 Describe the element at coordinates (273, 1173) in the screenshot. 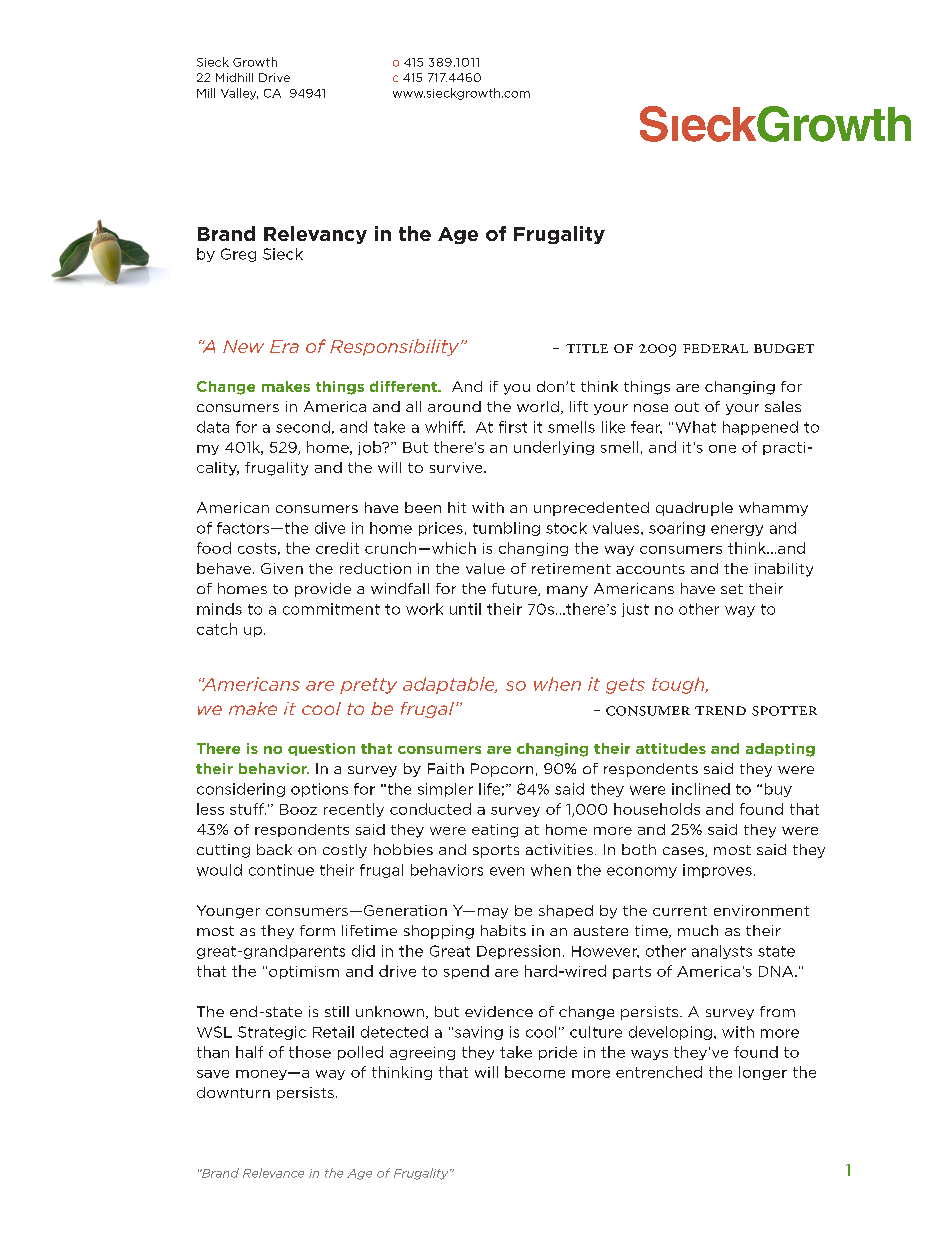

I see `Relevance` at that location.
